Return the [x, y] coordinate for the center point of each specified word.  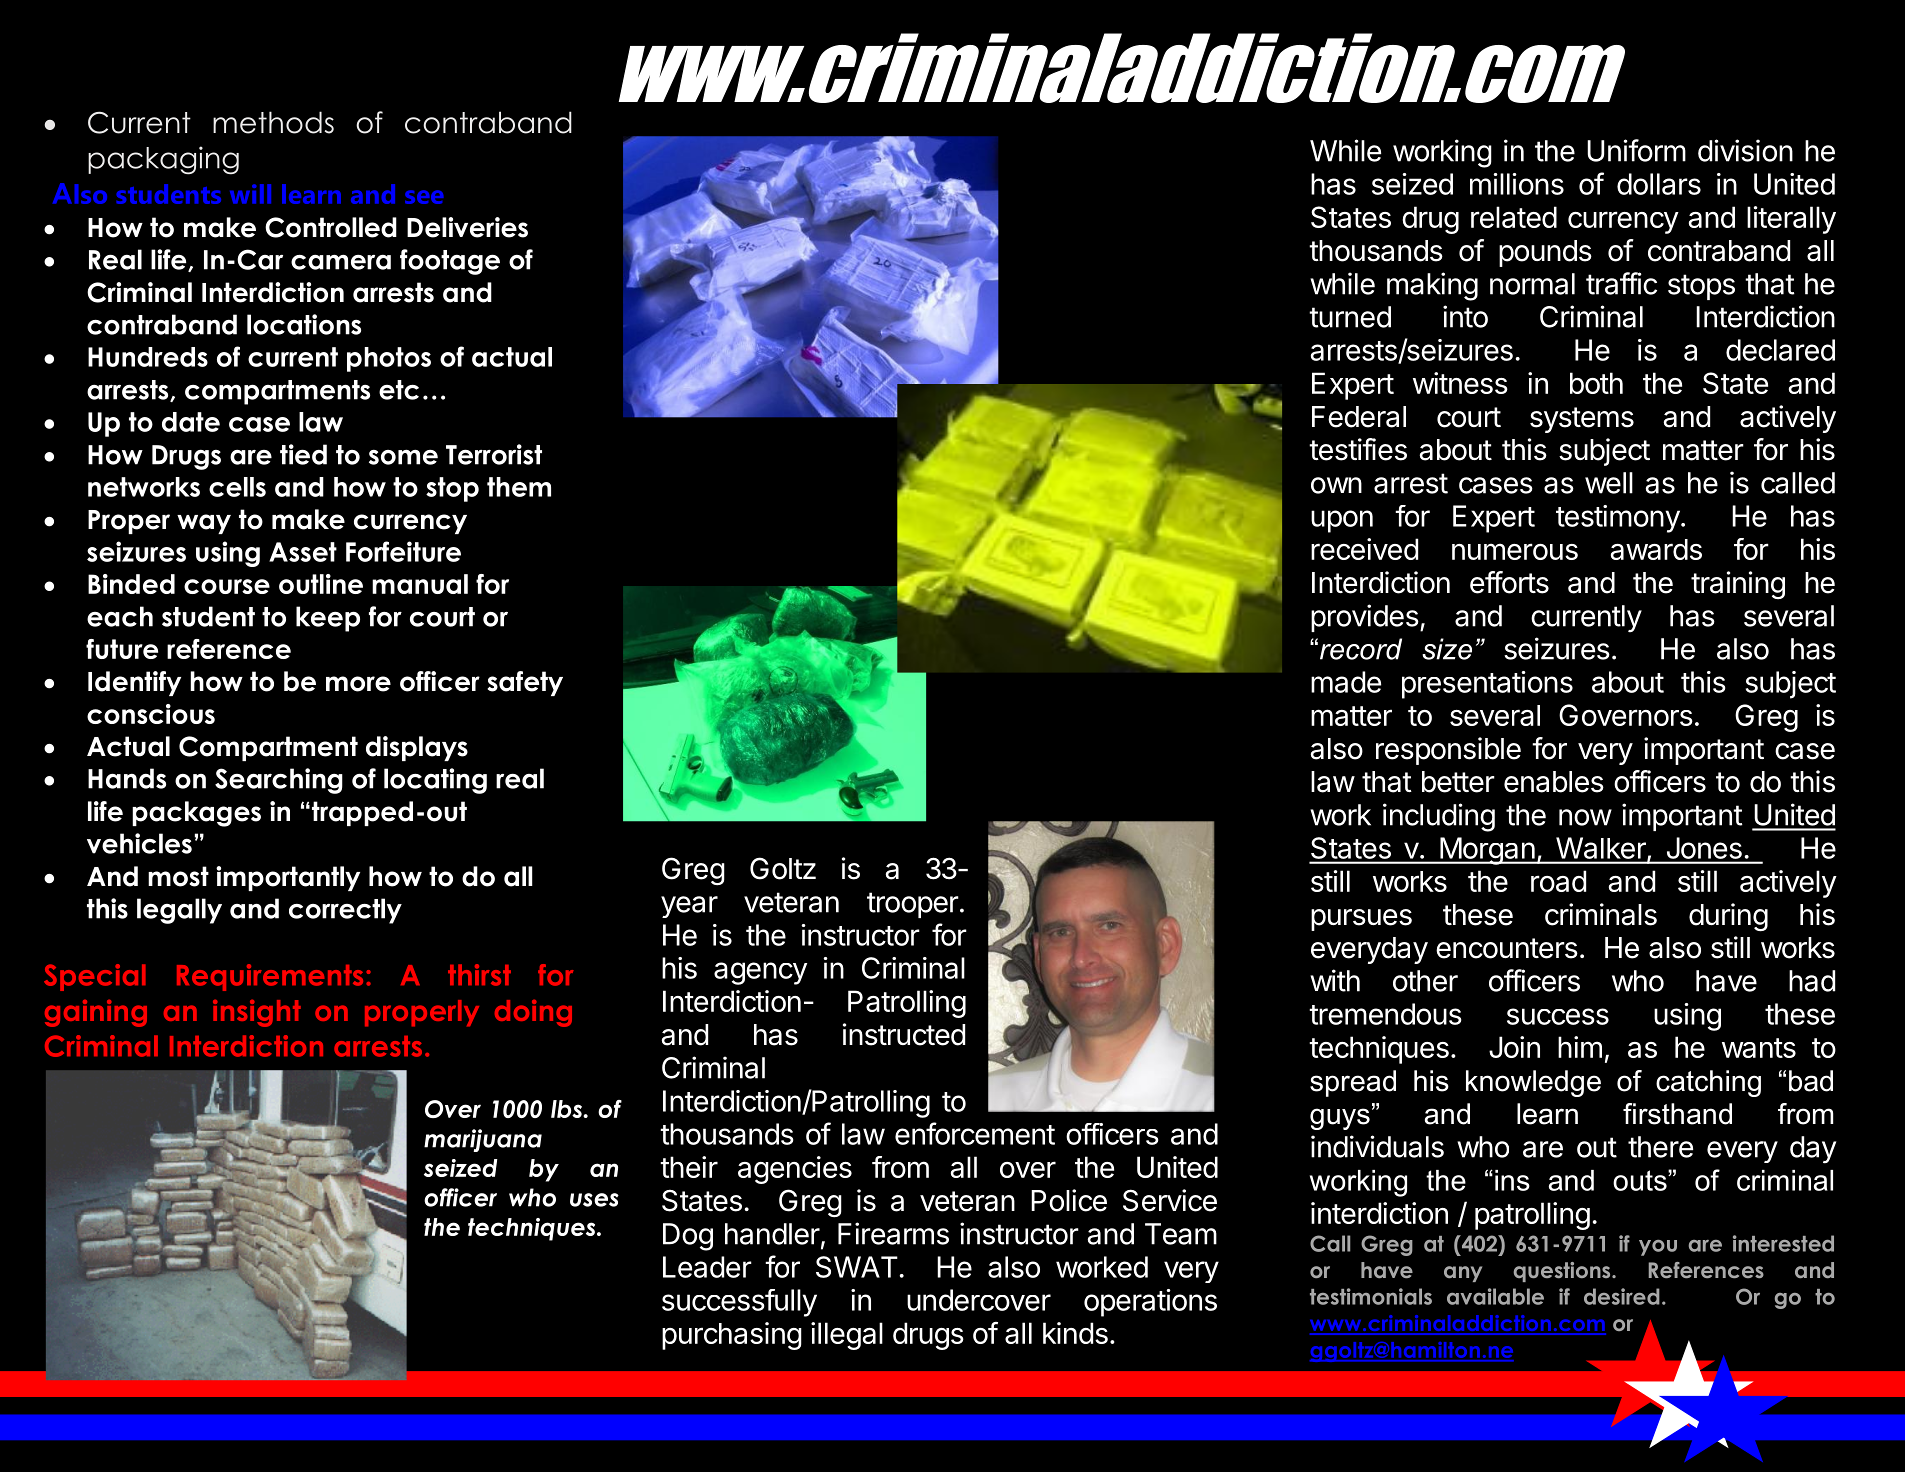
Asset [303, 552]
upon [1342, 521]
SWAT [857, 1267]
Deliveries [467, 227]
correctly [345, 911]
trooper [913, 905]
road [1558, 881]
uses [594, 1200]
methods [273, 122]
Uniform [1636, 150]
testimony [1618, 519]
